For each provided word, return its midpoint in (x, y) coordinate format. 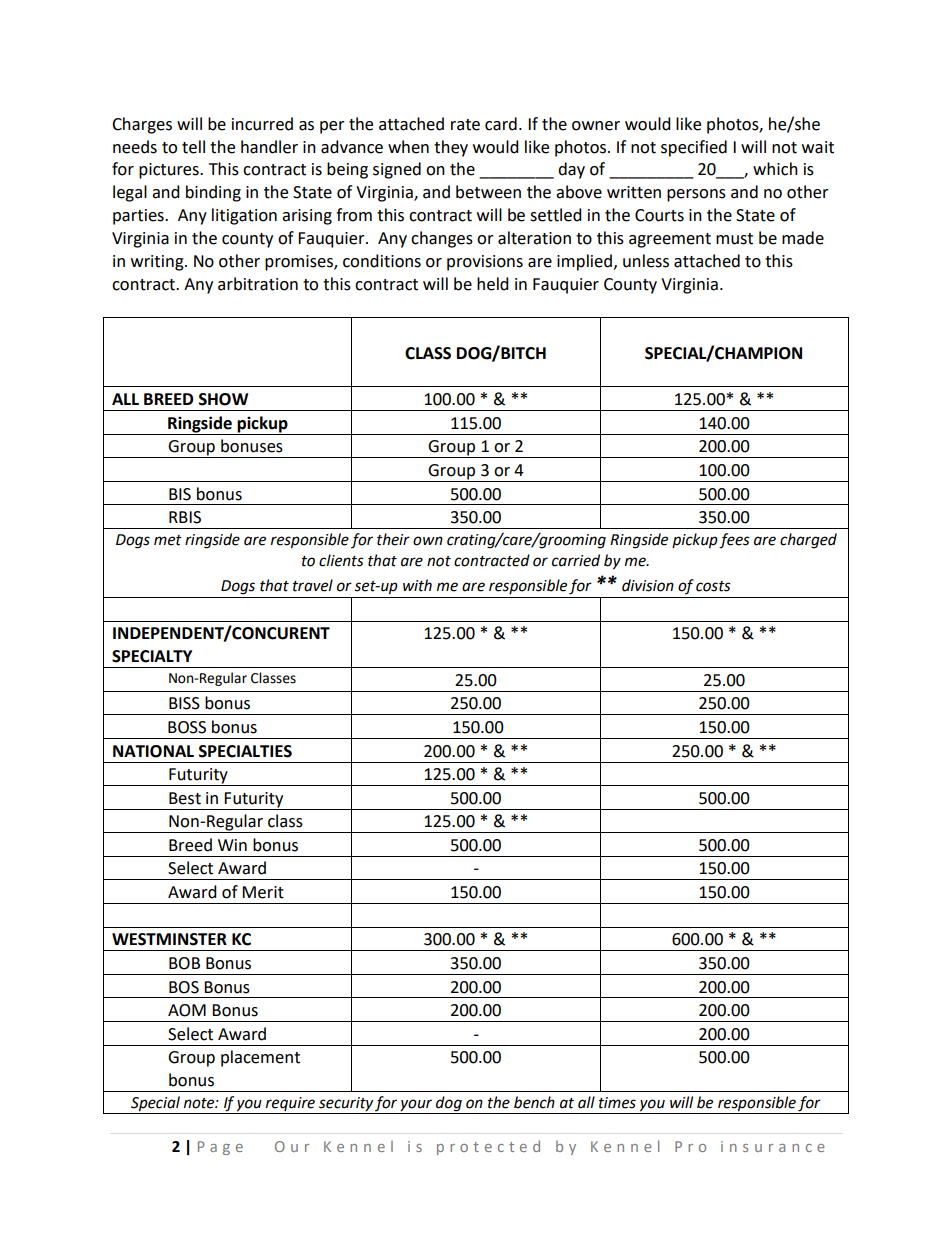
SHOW (223, 399)
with (417, 585)
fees (734, 541)
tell (193, 147)
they (451, 148)
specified (694, 148)
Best (185, 798)
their (393, 539)
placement (260, 1058)
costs (713, 586)
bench (534, 1102)
